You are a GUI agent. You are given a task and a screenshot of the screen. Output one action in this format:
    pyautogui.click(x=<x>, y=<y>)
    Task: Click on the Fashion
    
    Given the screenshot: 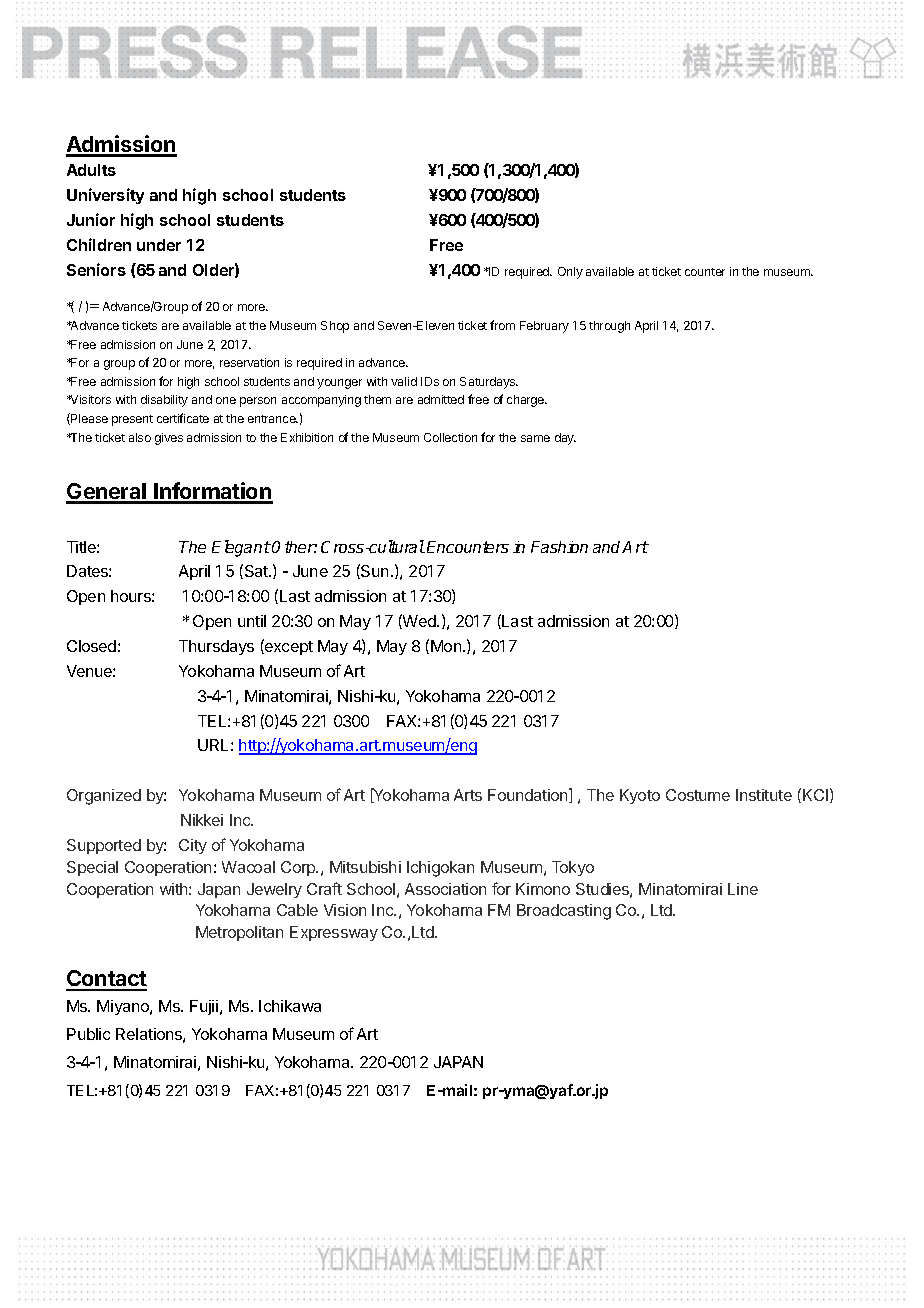 What is the action you would take?
    pyautogui.click(x=559, y=547)
